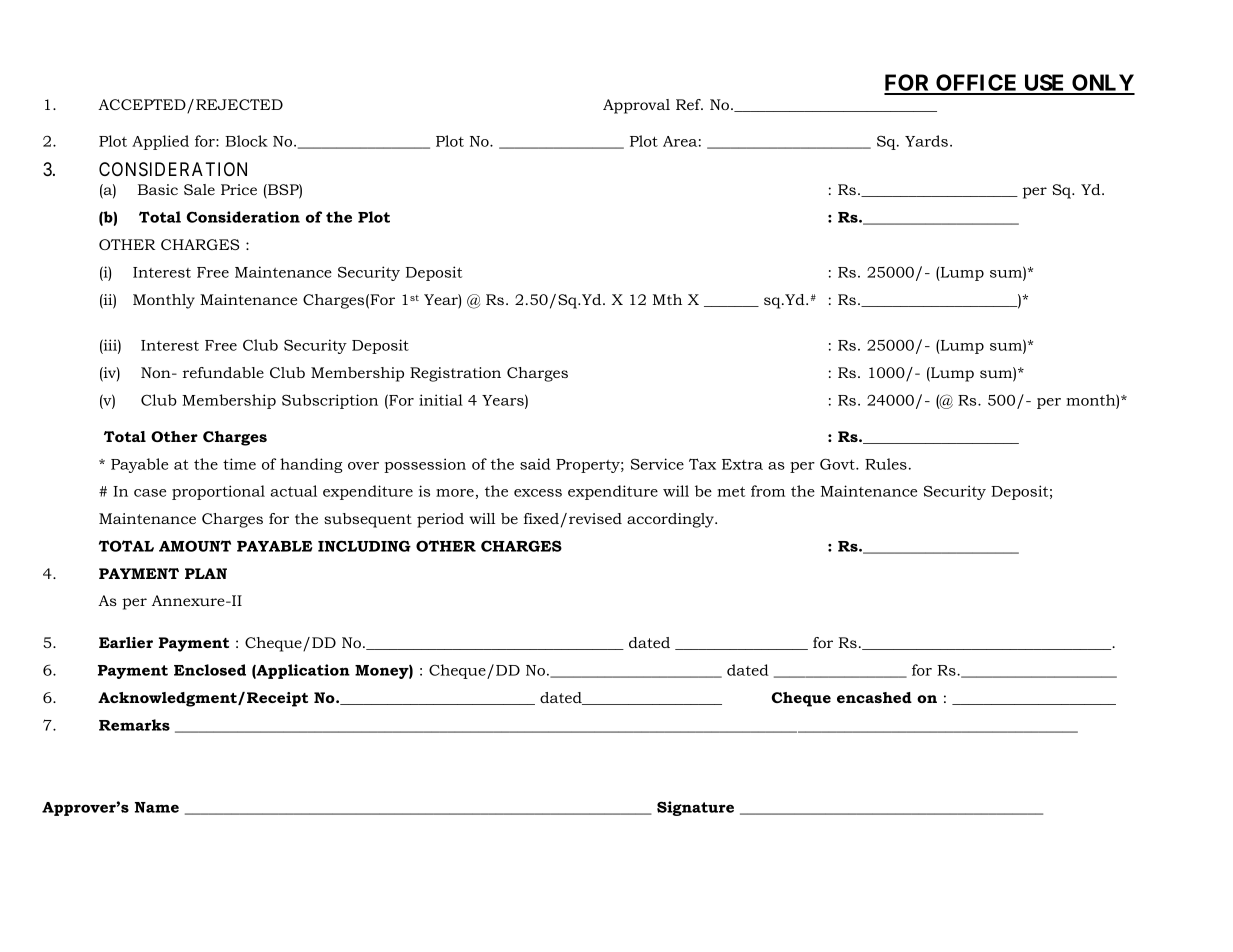  Describe the element at coordinates (695, 808) in the screenshot. I see `Signature` at that location.
